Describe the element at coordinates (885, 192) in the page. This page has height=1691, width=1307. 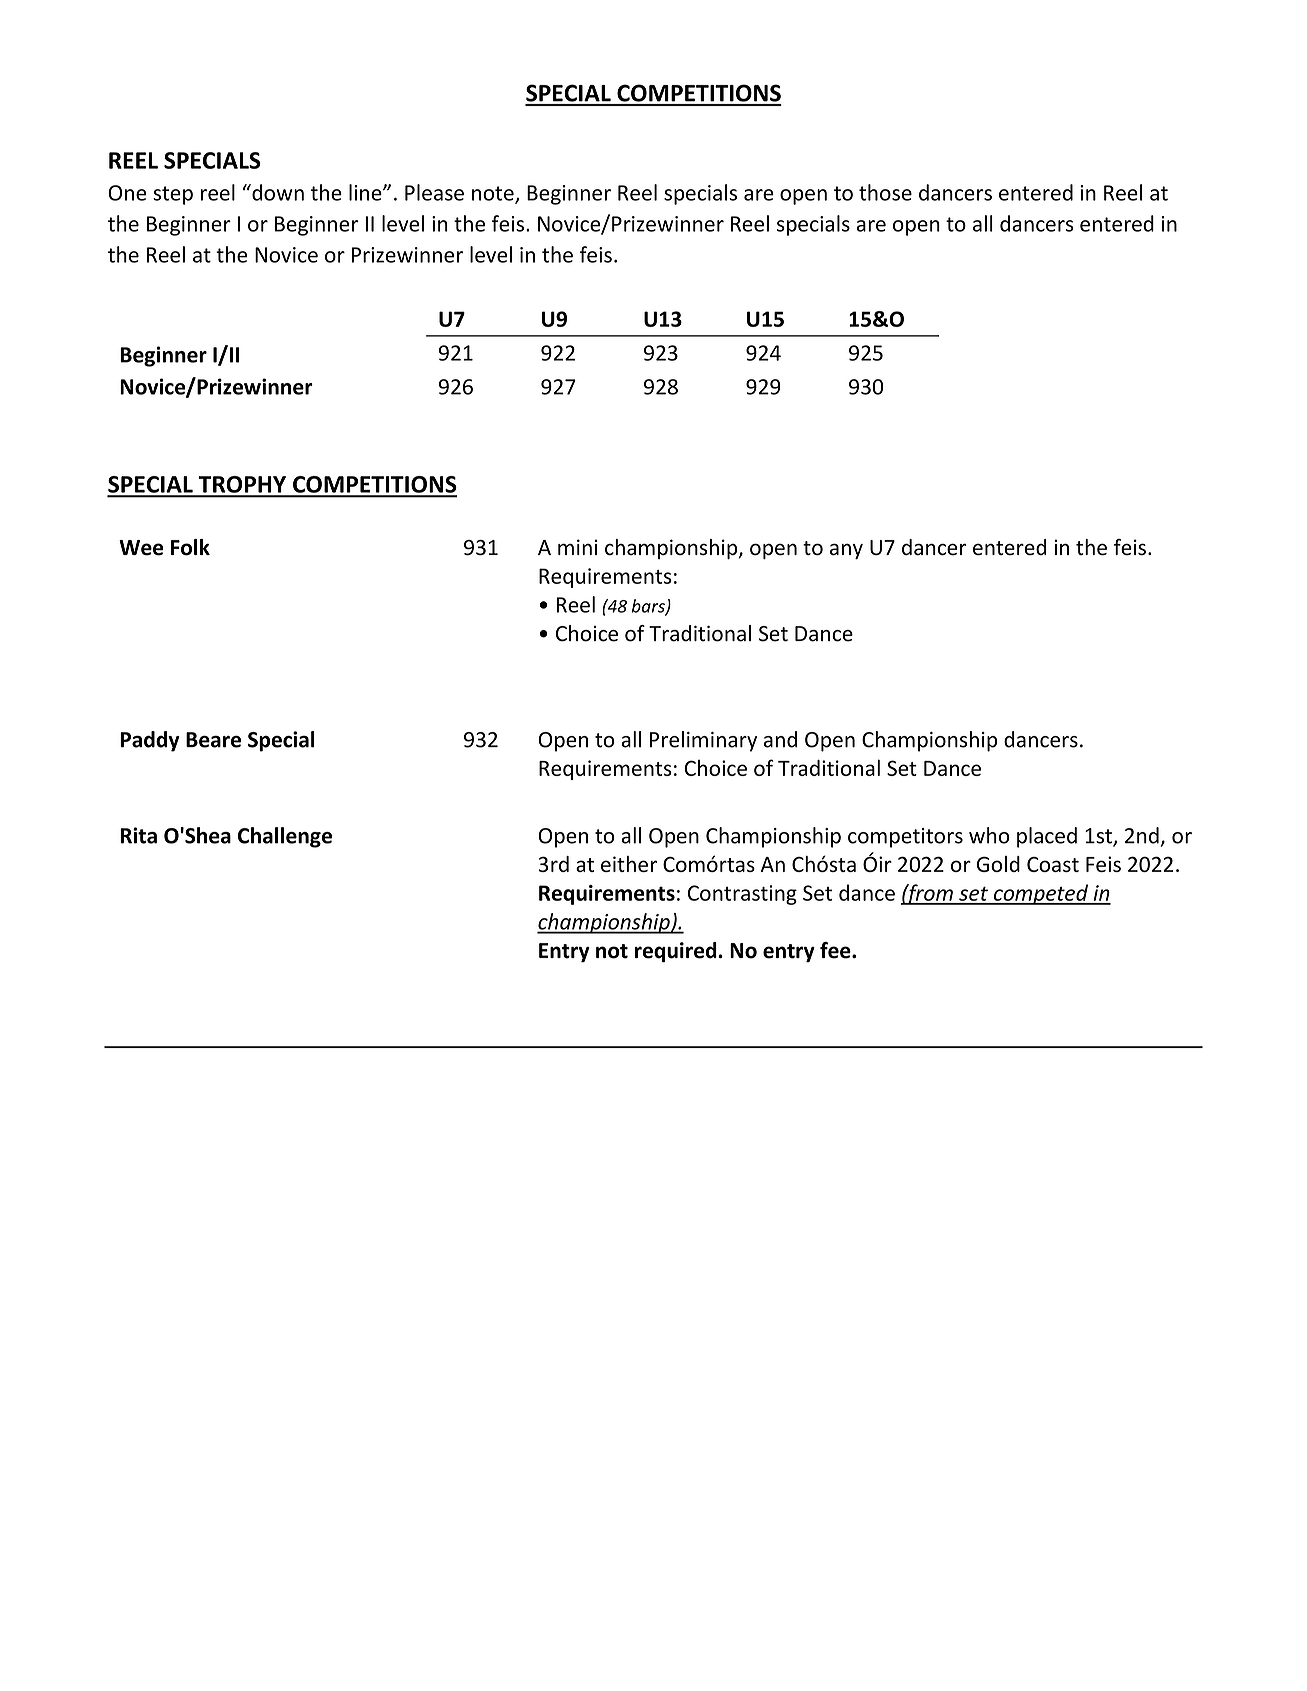
I see `those` at that location.
